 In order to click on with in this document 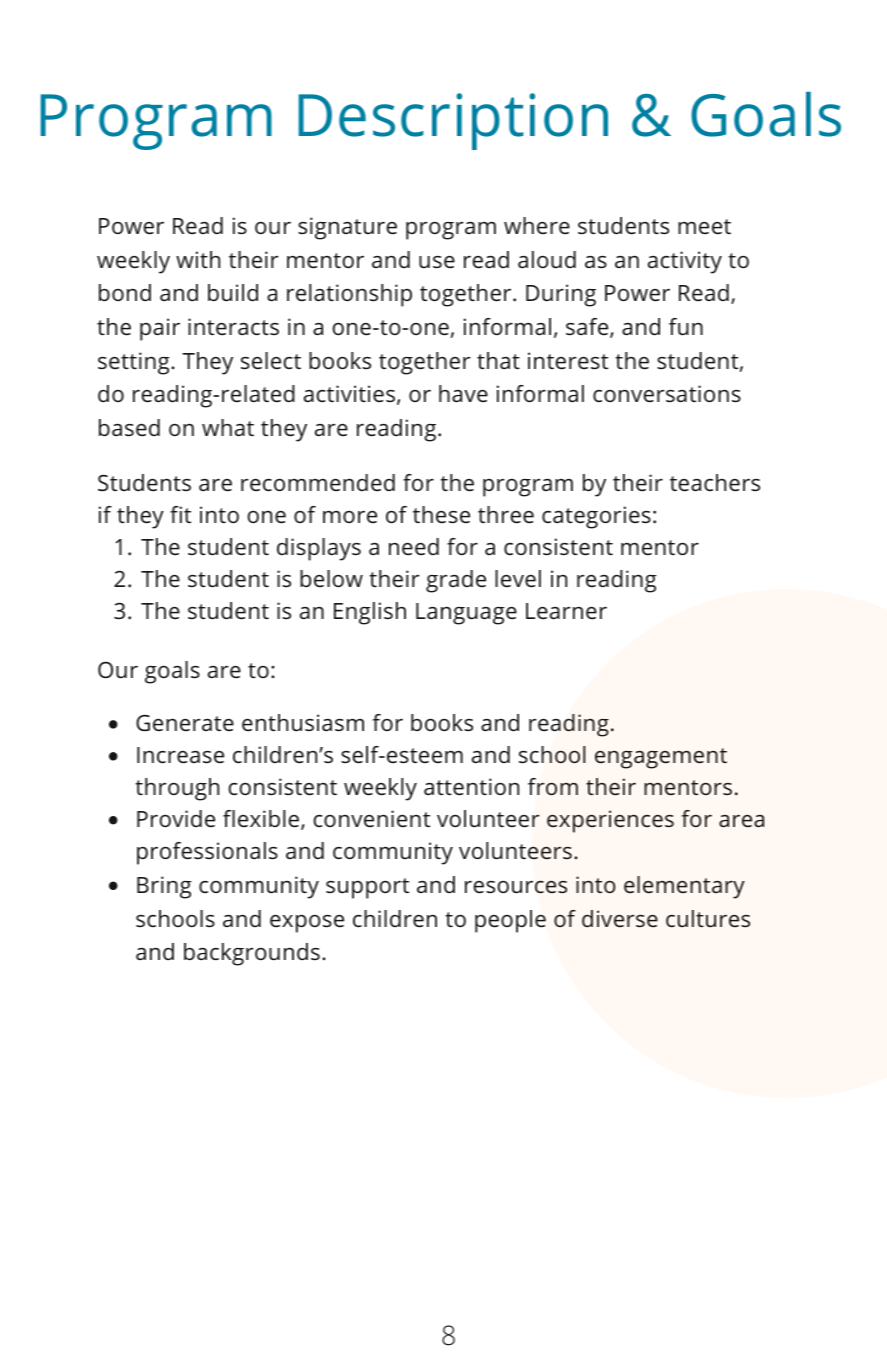, I will do `click(198, 259)`.
